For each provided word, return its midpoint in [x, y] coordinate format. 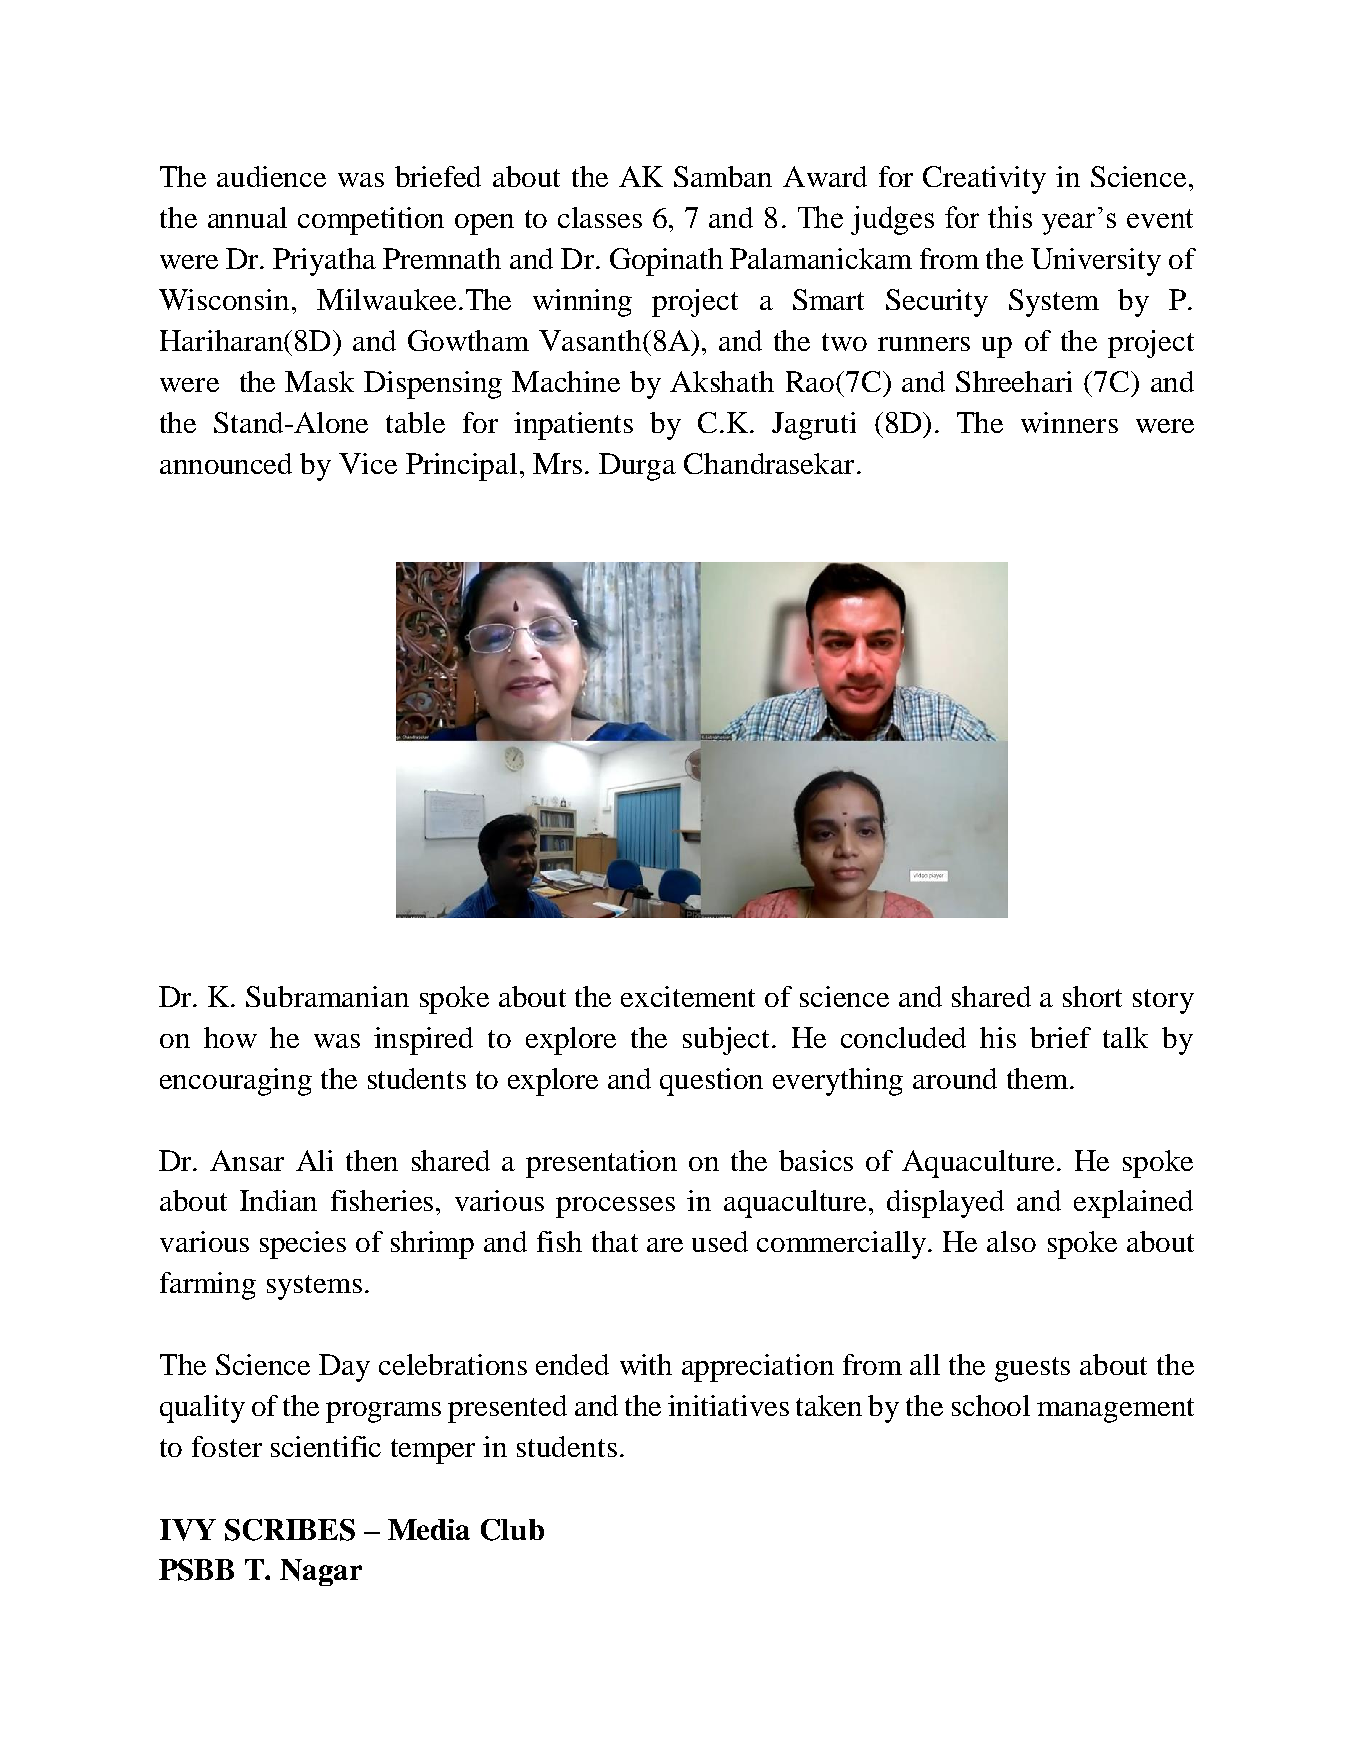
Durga [637, 467]
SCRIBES [290, 1530]
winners [1069, 422]
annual [247, 217]
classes [600, 217]
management [1115, 1410]
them [1039, 1078]
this [1010, 217]
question [711, 1082]
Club [512, 1530]
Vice [368, 463]
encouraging [236, 1082]
